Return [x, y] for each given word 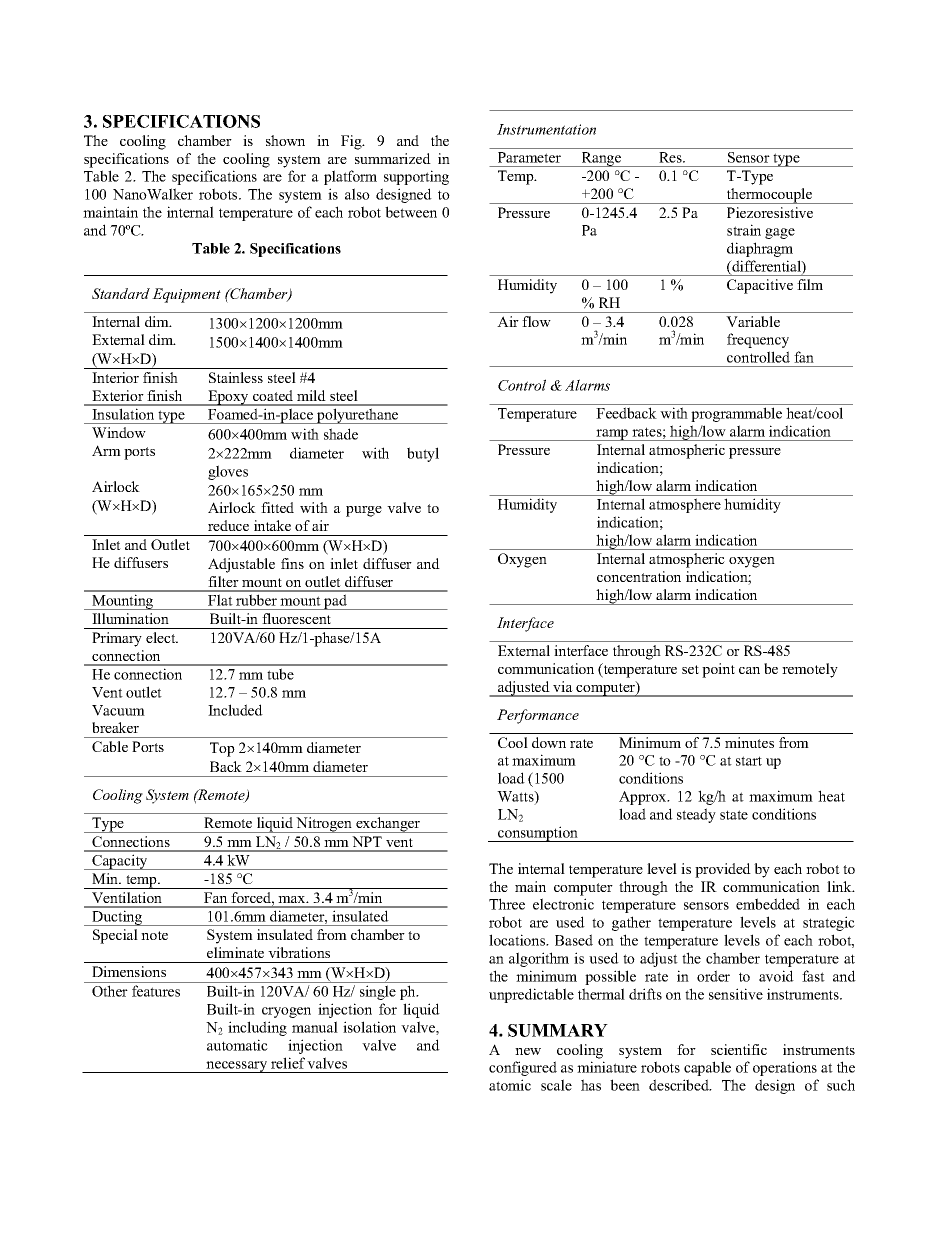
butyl [423, 454]
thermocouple [770, 196]
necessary [237, 1067]
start [749, 761]
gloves [228, 472]
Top [222, 749]
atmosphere [685, 505]
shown [285, 140]
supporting [416, 177]
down [549, 742]
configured [523, 1068]
